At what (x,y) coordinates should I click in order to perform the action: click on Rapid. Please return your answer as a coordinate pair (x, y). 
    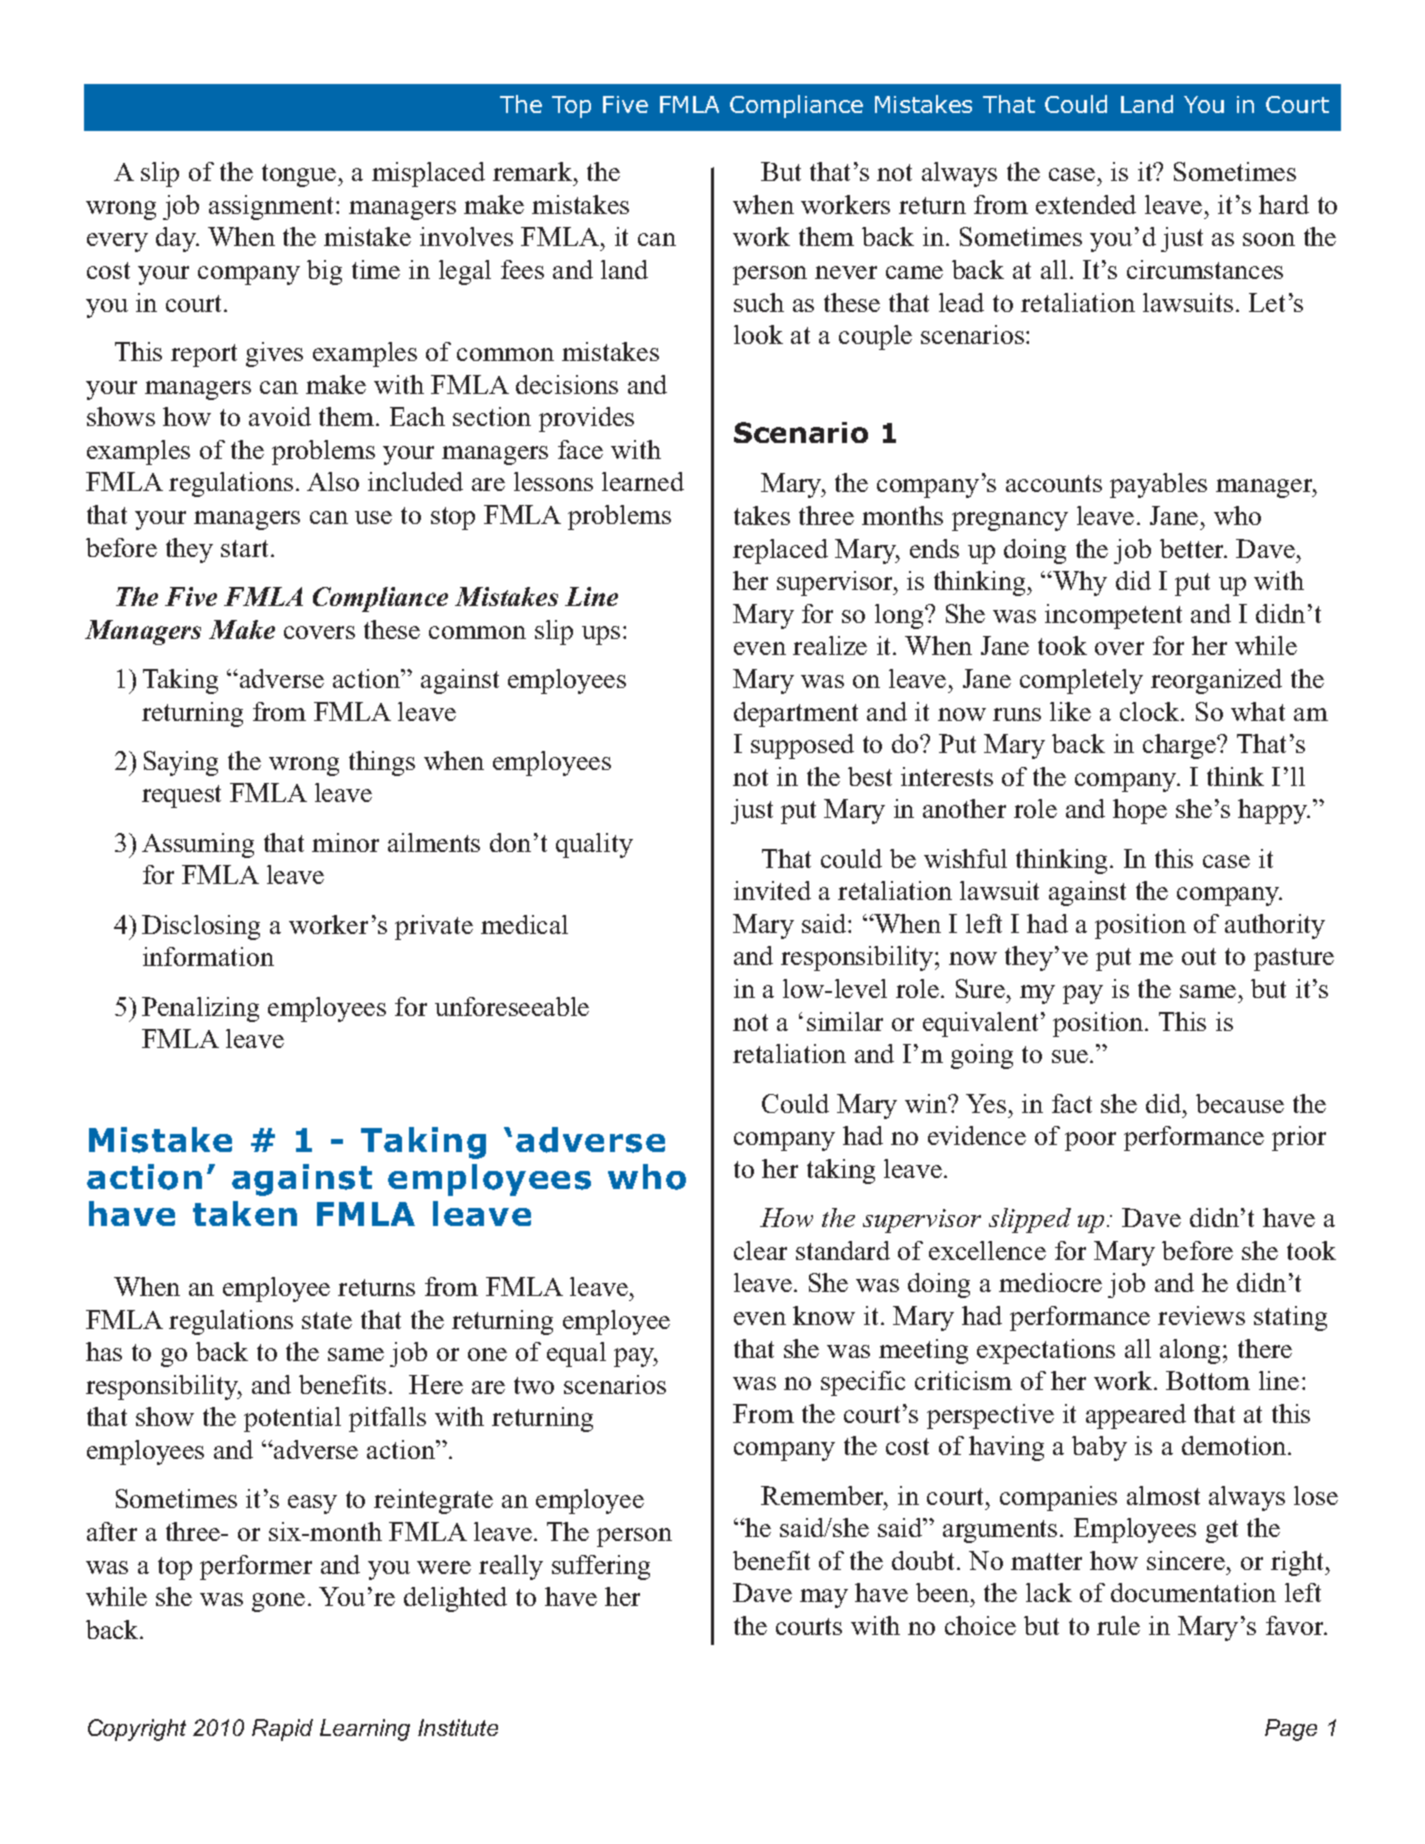
    Looking at the image, I should click on (282, 1730).
